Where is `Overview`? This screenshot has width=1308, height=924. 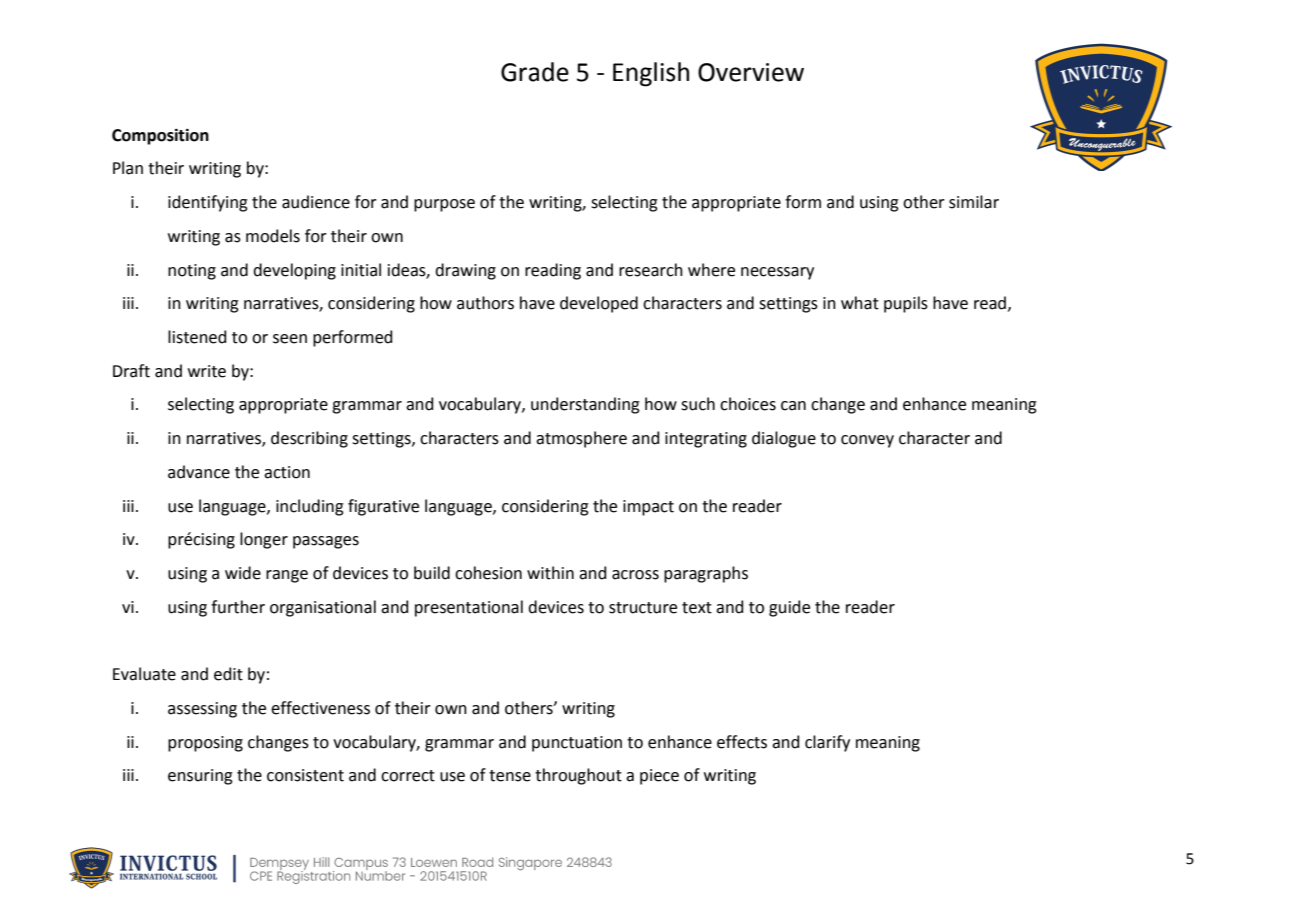 Overview is located at coordinates (751, 72).
